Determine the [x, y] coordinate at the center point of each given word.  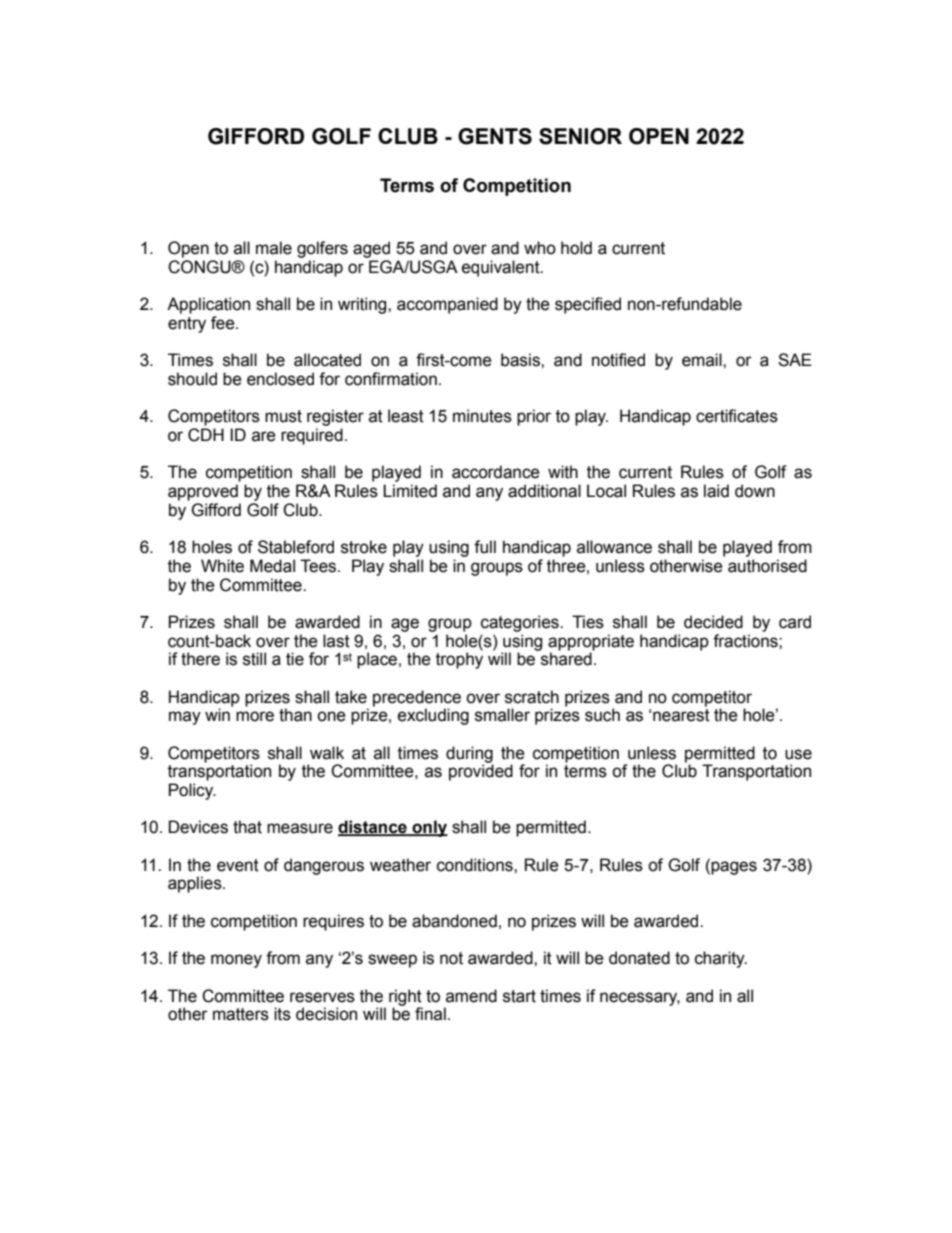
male [274, 248]
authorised [767, 566]
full [485, 547]
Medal [272, 566]
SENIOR [580, 136]
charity [721, 959]
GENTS [495, 136]
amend [471, 996]
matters [241, 1014]
